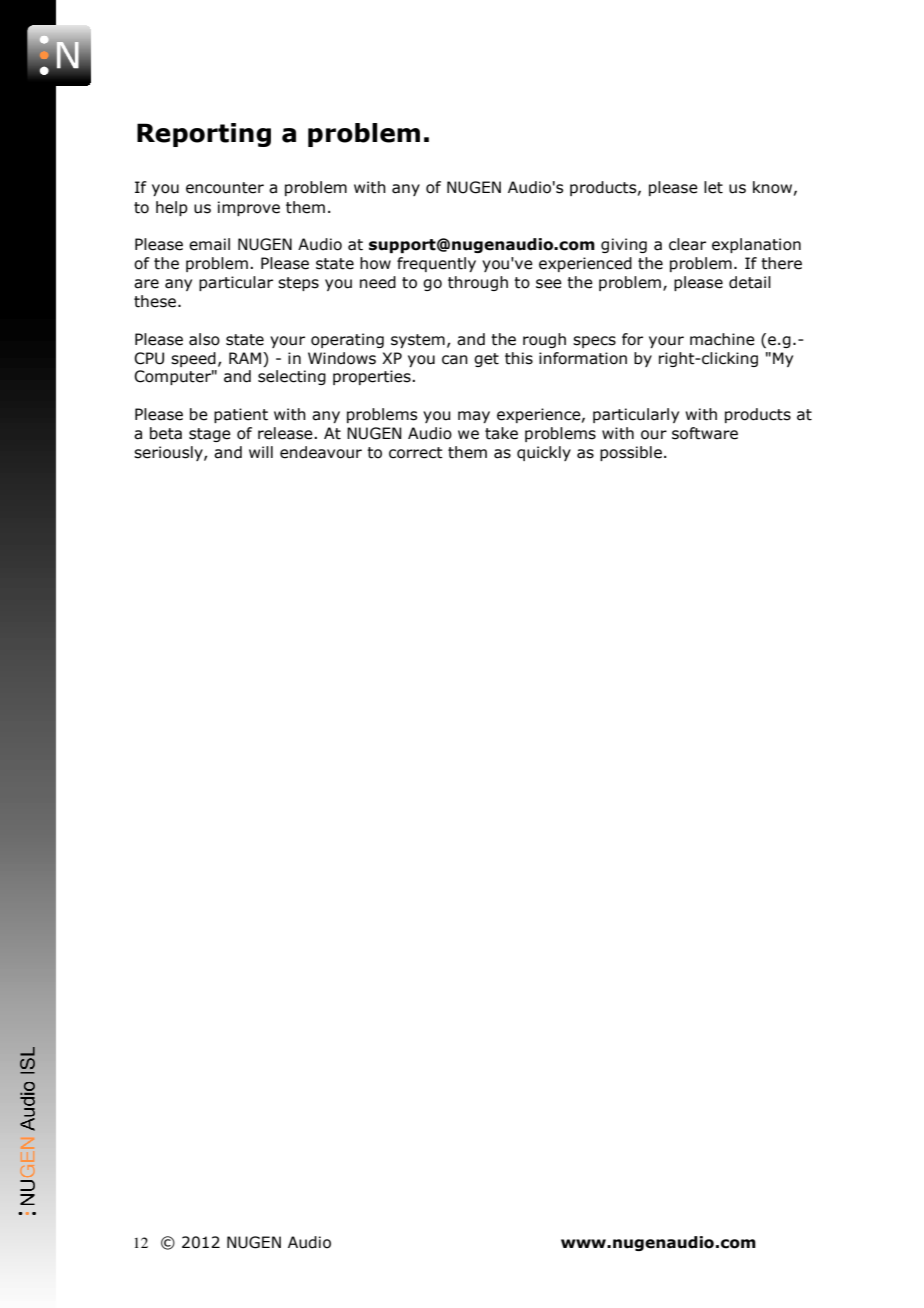  Describe the element at coordinates (204, 135) in the image. I see `Reporting` at that location.
